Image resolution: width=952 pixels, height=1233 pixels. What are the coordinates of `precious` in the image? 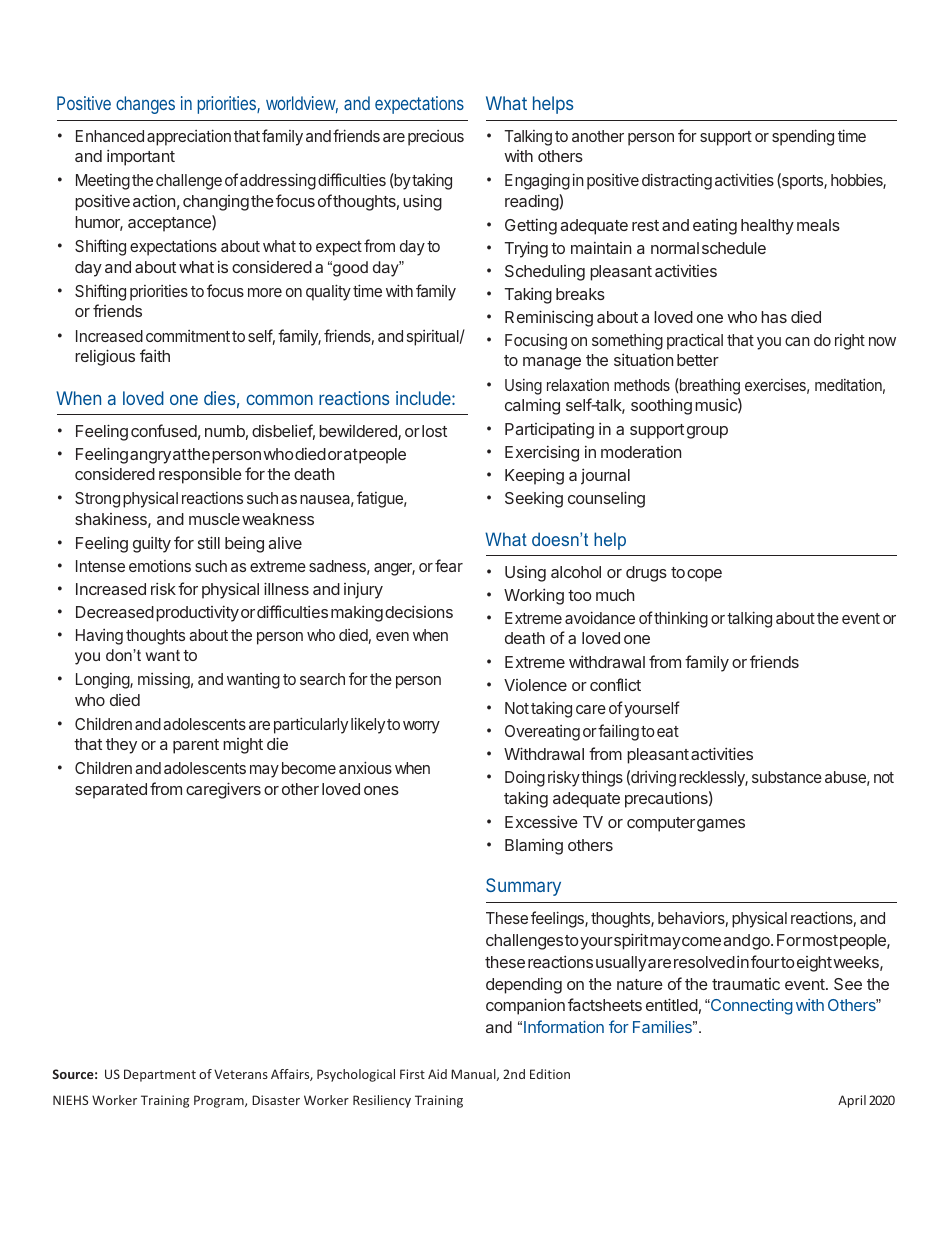 It's located at (436, 138).
